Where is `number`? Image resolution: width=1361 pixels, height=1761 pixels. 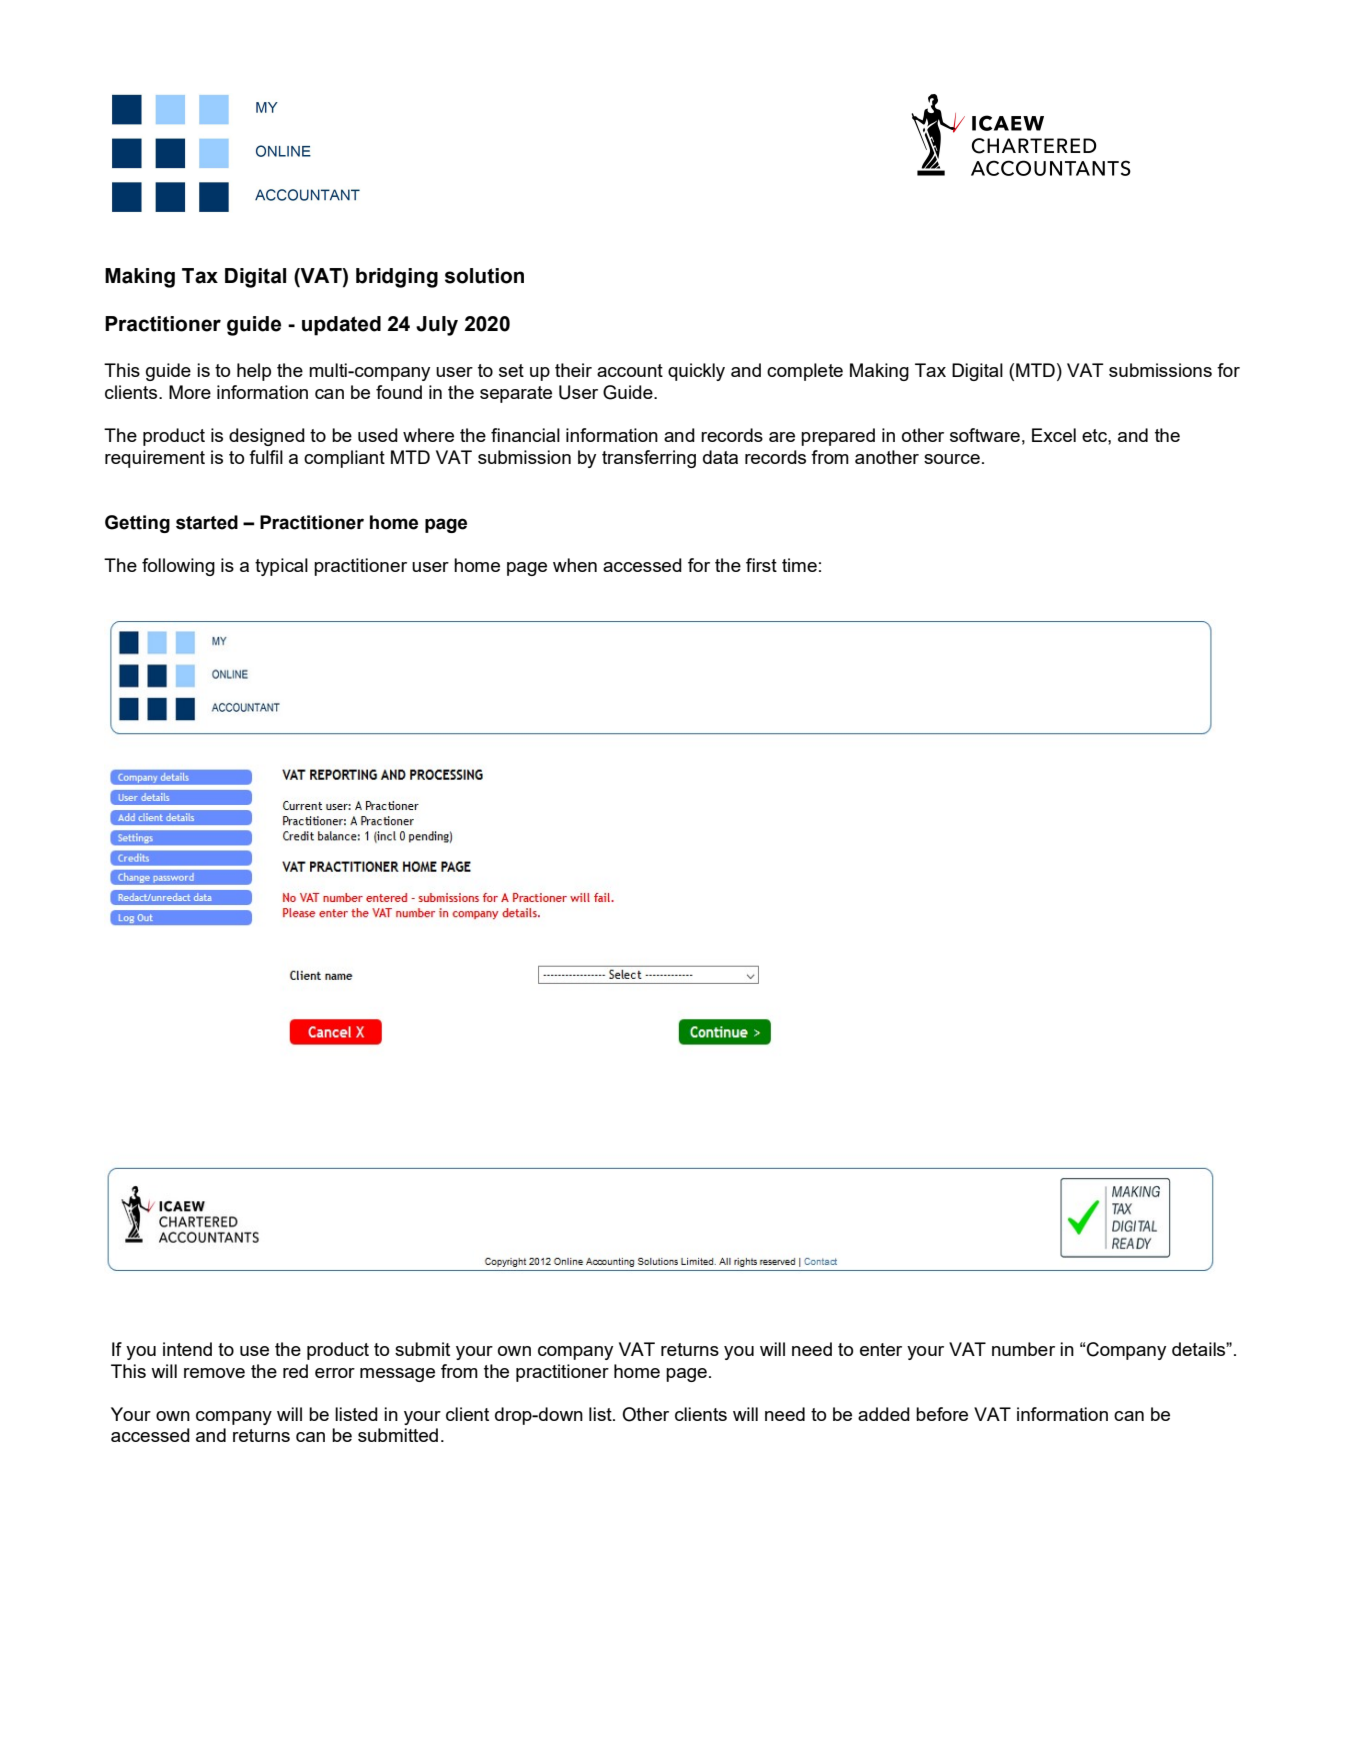
number is located at coordinates (1023, 1349).
